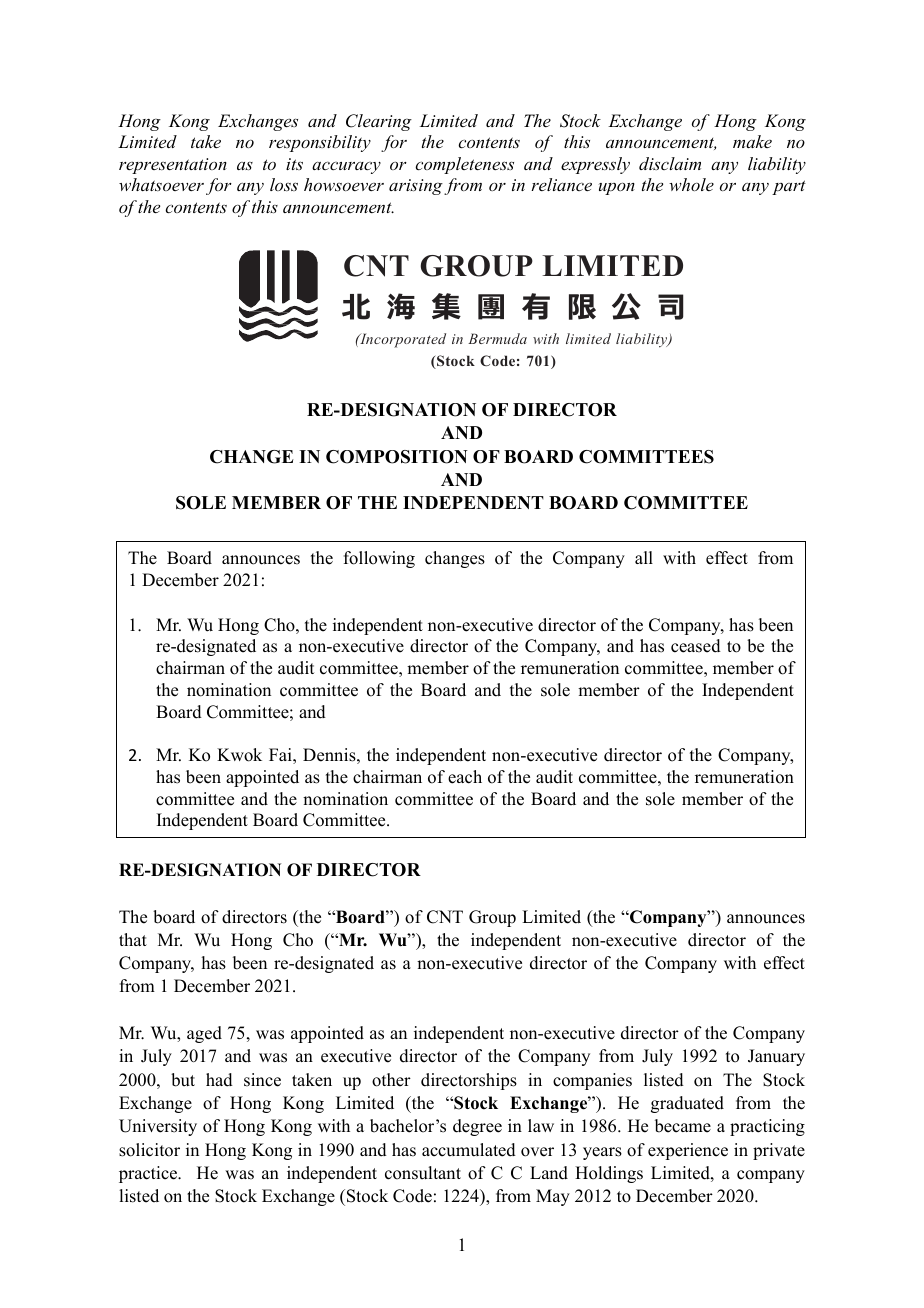  I want to click on experience, so click(688, 1151).
